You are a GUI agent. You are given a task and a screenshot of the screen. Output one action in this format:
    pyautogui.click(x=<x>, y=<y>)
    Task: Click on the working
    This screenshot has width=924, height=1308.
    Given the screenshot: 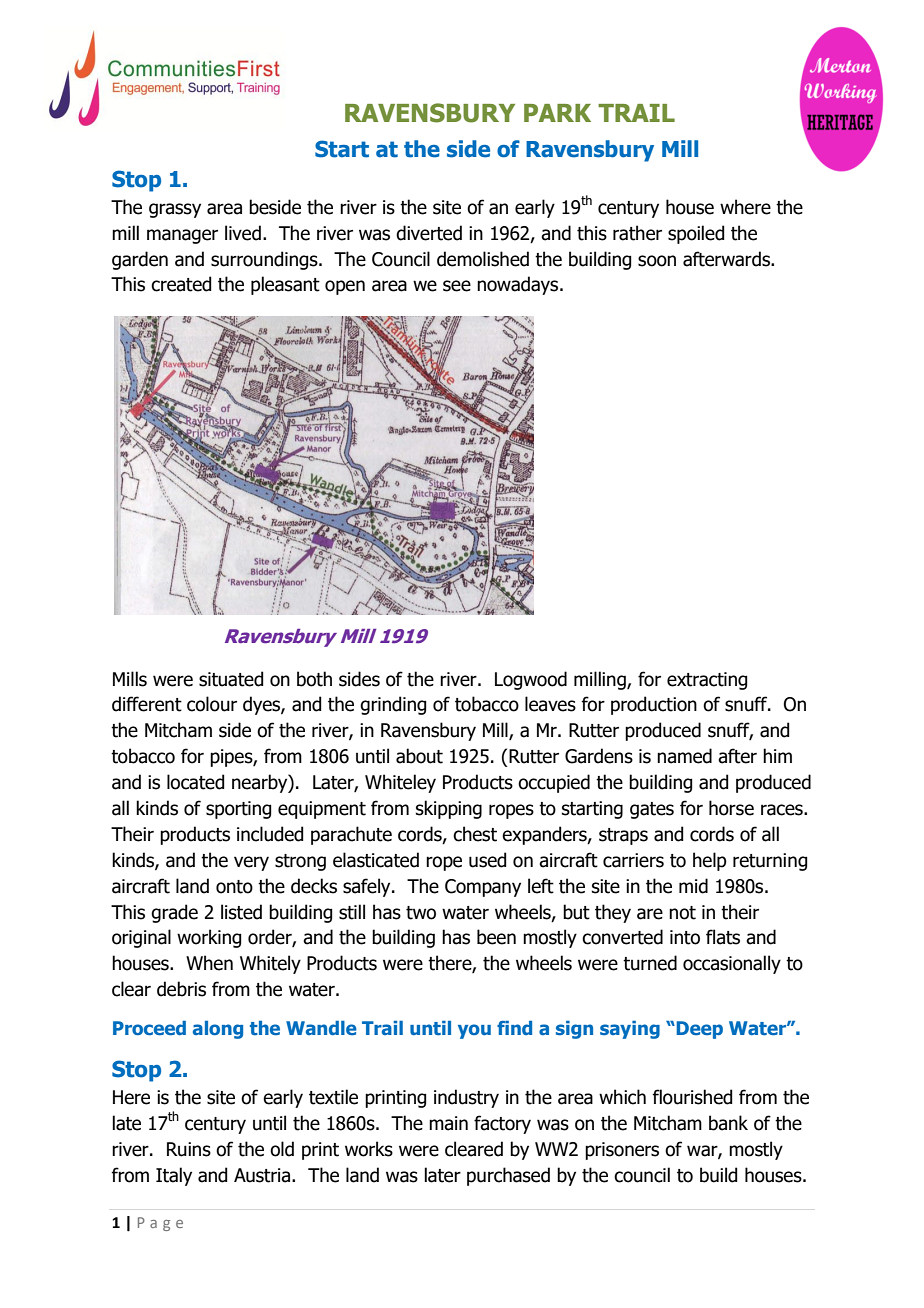 What is the action you would take?
    pyautogui.click(x=209, y=938)
